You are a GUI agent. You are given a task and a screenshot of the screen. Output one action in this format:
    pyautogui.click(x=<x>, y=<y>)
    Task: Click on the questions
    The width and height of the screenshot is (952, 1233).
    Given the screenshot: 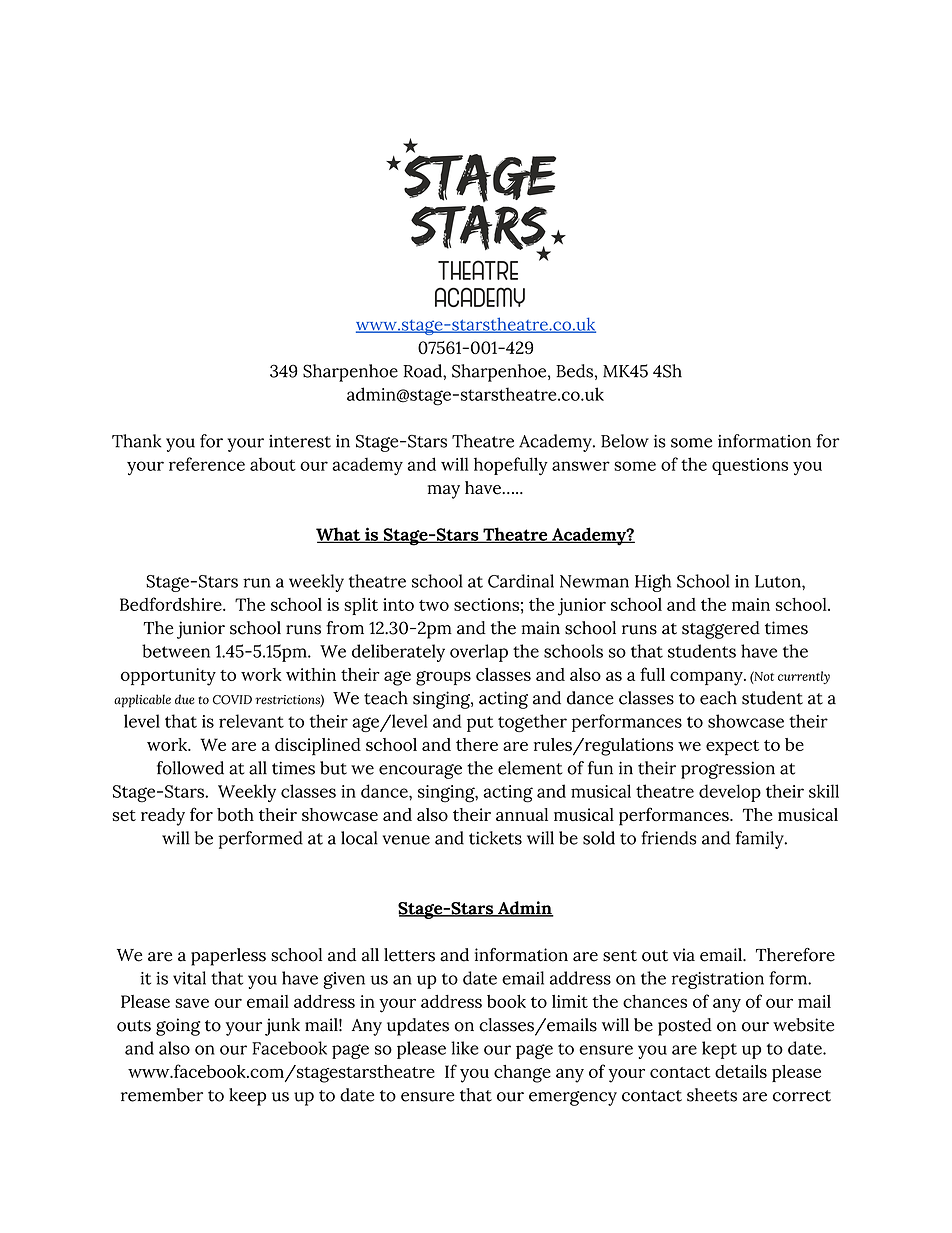 What is the action you would take?
    pyautogui.click(x=750, y=466)
